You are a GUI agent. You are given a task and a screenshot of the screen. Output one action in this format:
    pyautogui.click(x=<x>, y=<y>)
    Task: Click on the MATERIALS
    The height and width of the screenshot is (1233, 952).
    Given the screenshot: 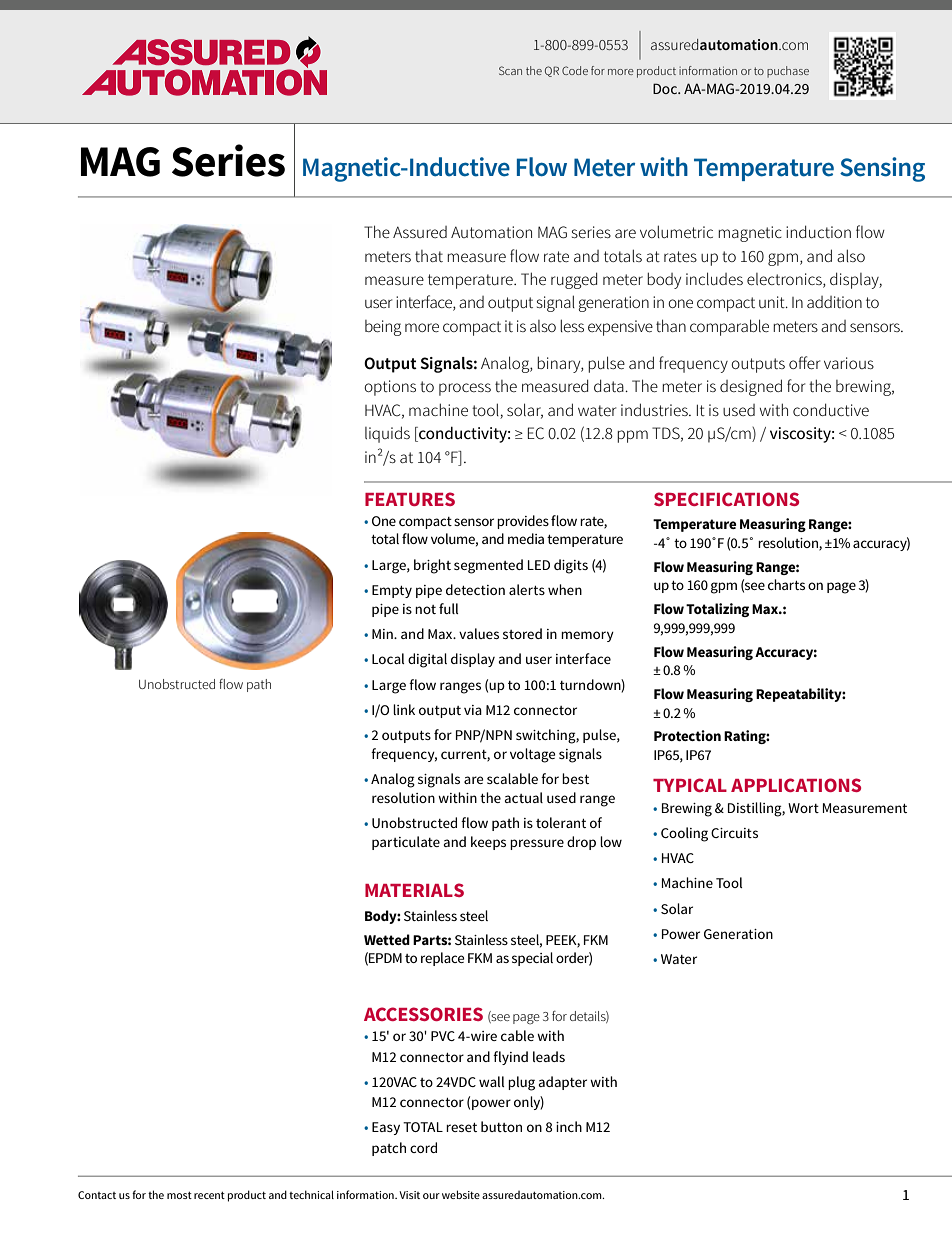 What is the action you would take?
    pyautogui.click(x=414, y=890)
